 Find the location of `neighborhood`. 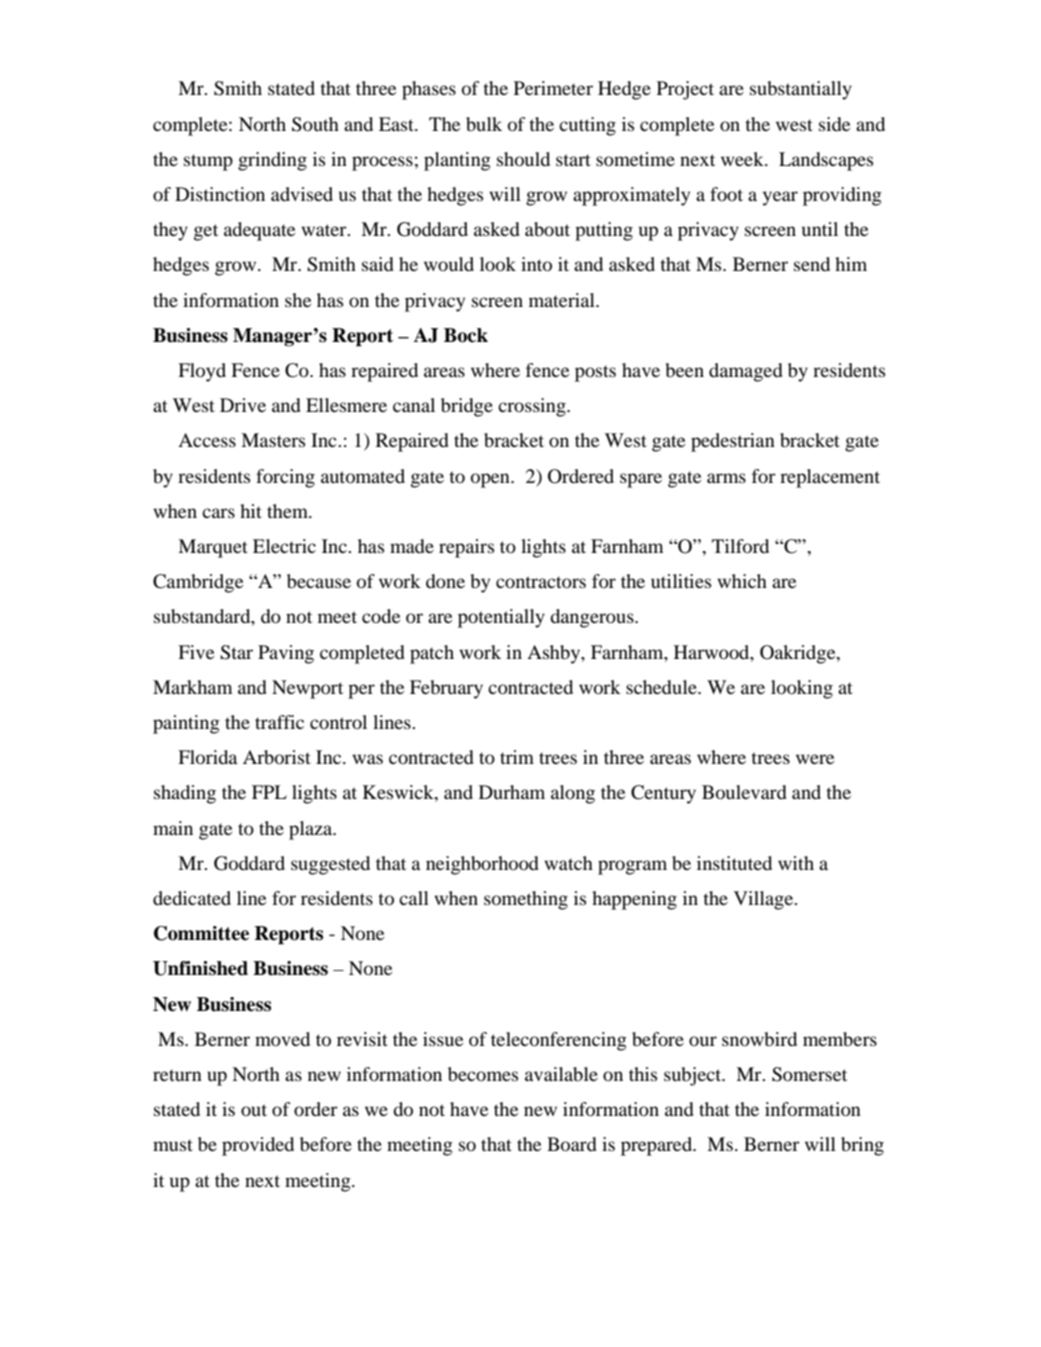

neighborhood is located at coordinates (482, 865).
